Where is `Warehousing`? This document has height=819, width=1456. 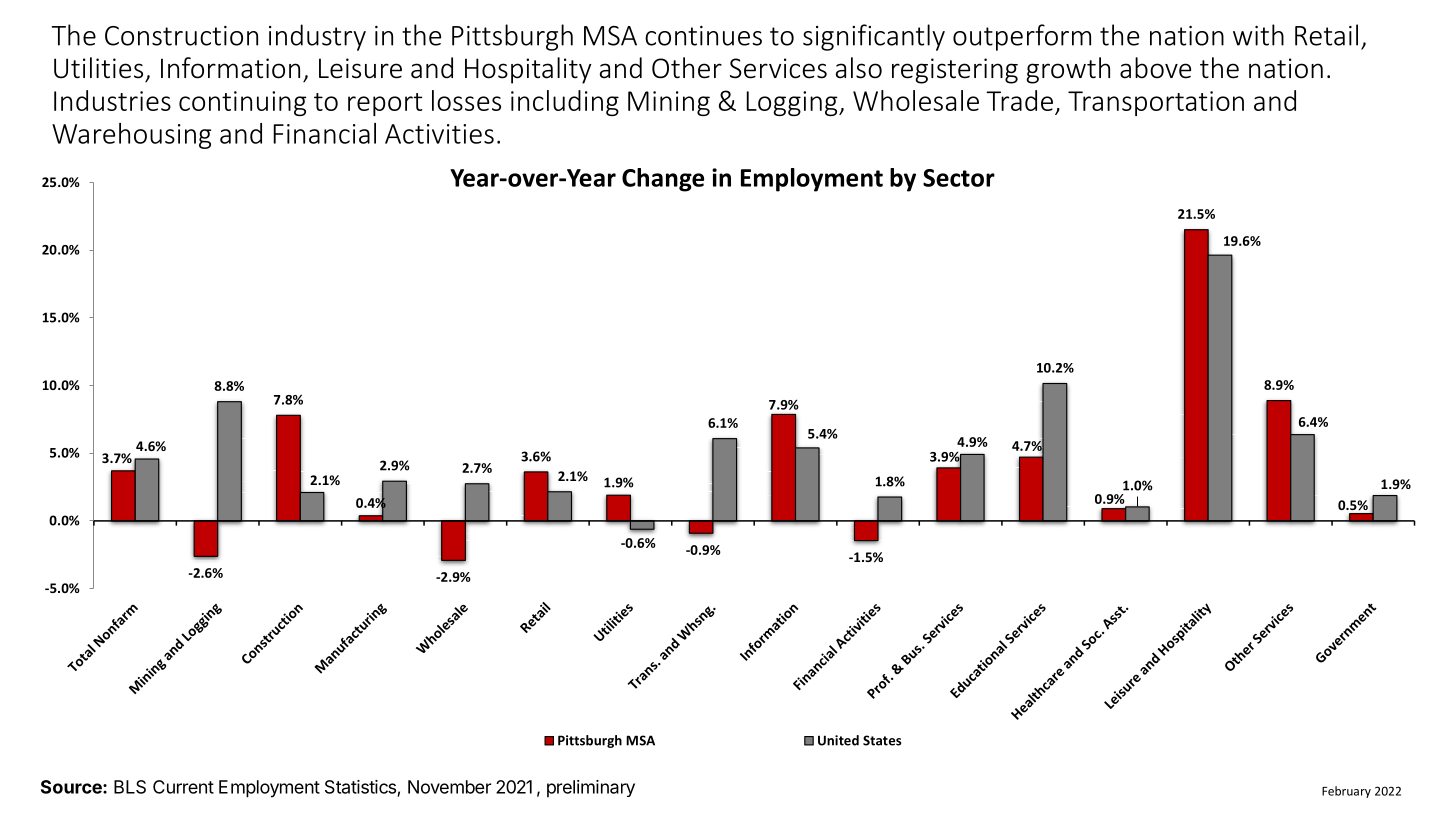 Warehousing is located at coordinates (131, 136).
